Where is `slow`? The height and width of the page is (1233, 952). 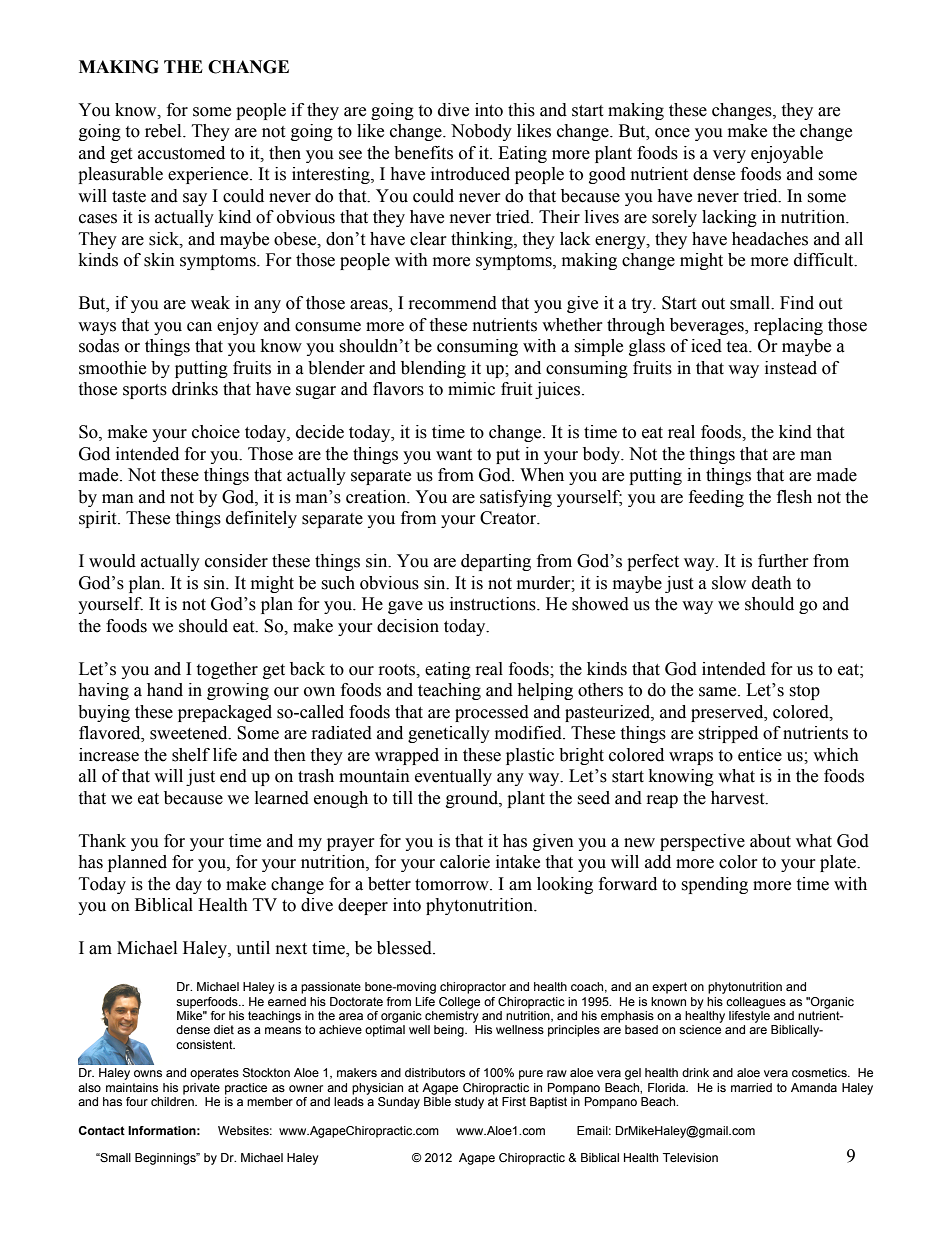 slow is located at coordinates (729, 583).
